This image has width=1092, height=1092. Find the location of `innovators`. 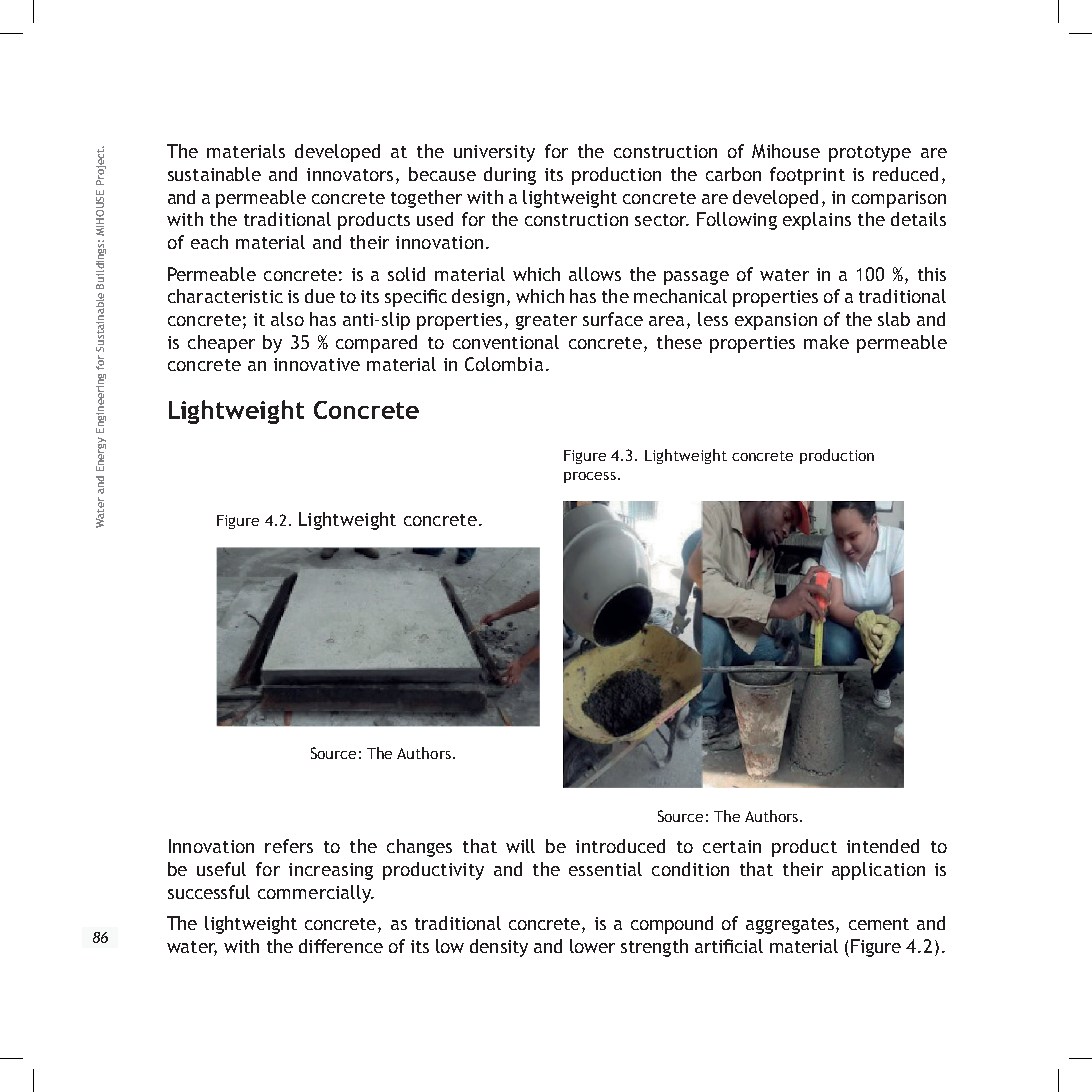

innovators is located at coordinates (350, 174).
